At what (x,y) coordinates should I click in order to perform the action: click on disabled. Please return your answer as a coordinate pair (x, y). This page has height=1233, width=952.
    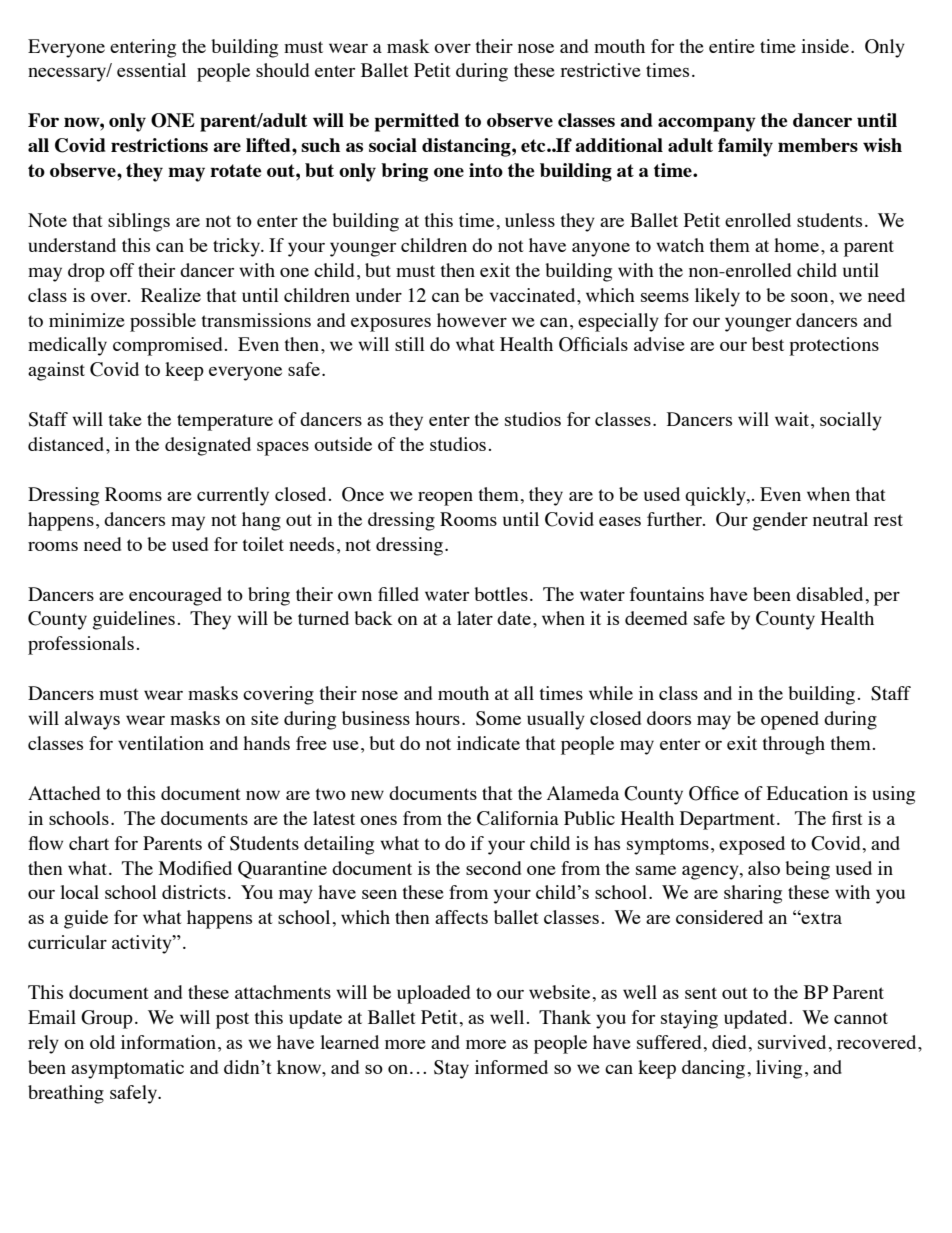
    Looking at the image, I should click on (829, 594).
